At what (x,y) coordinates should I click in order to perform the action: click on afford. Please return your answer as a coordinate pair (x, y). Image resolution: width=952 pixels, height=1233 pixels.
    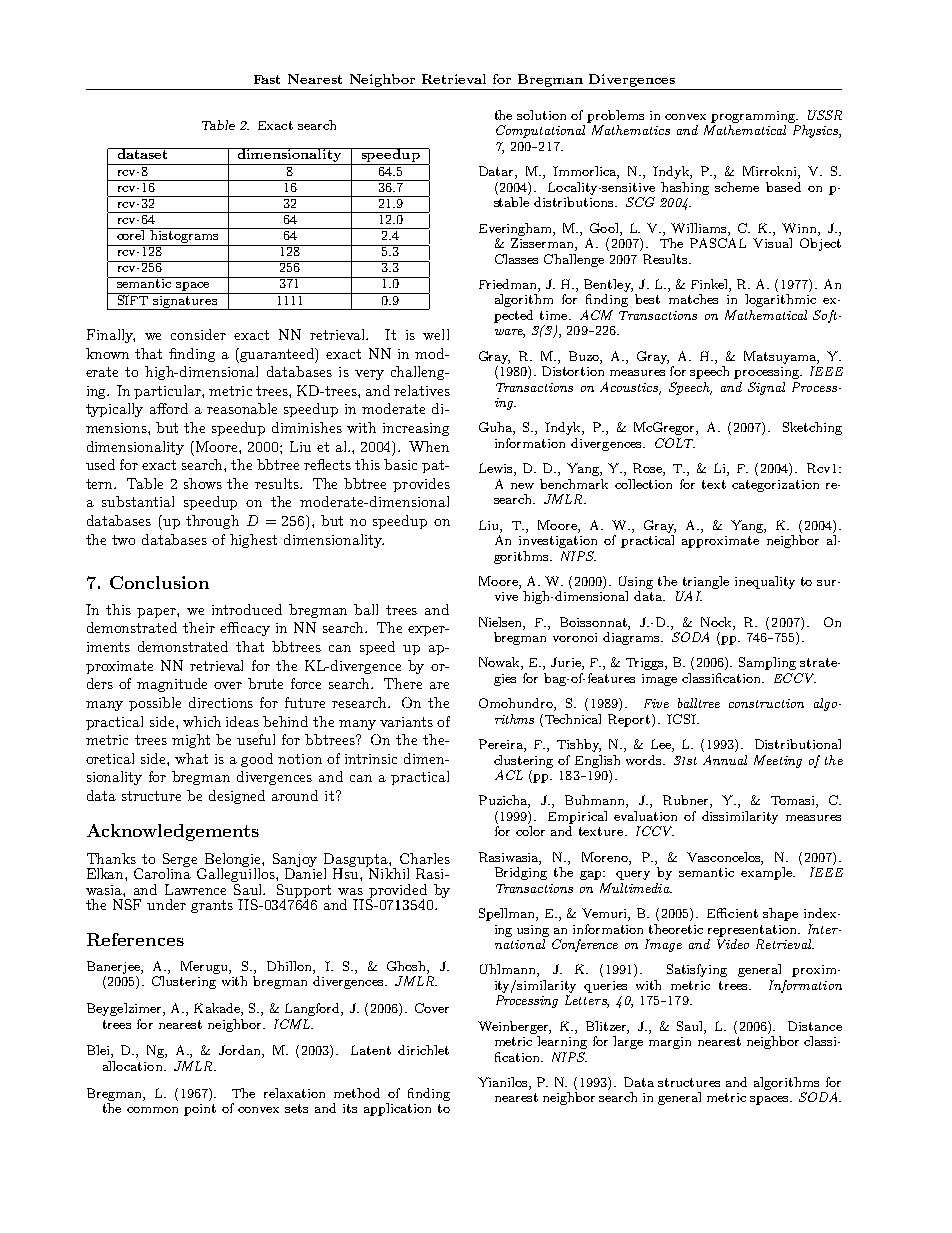
    Looking at the image, I should click on (169, 408).
